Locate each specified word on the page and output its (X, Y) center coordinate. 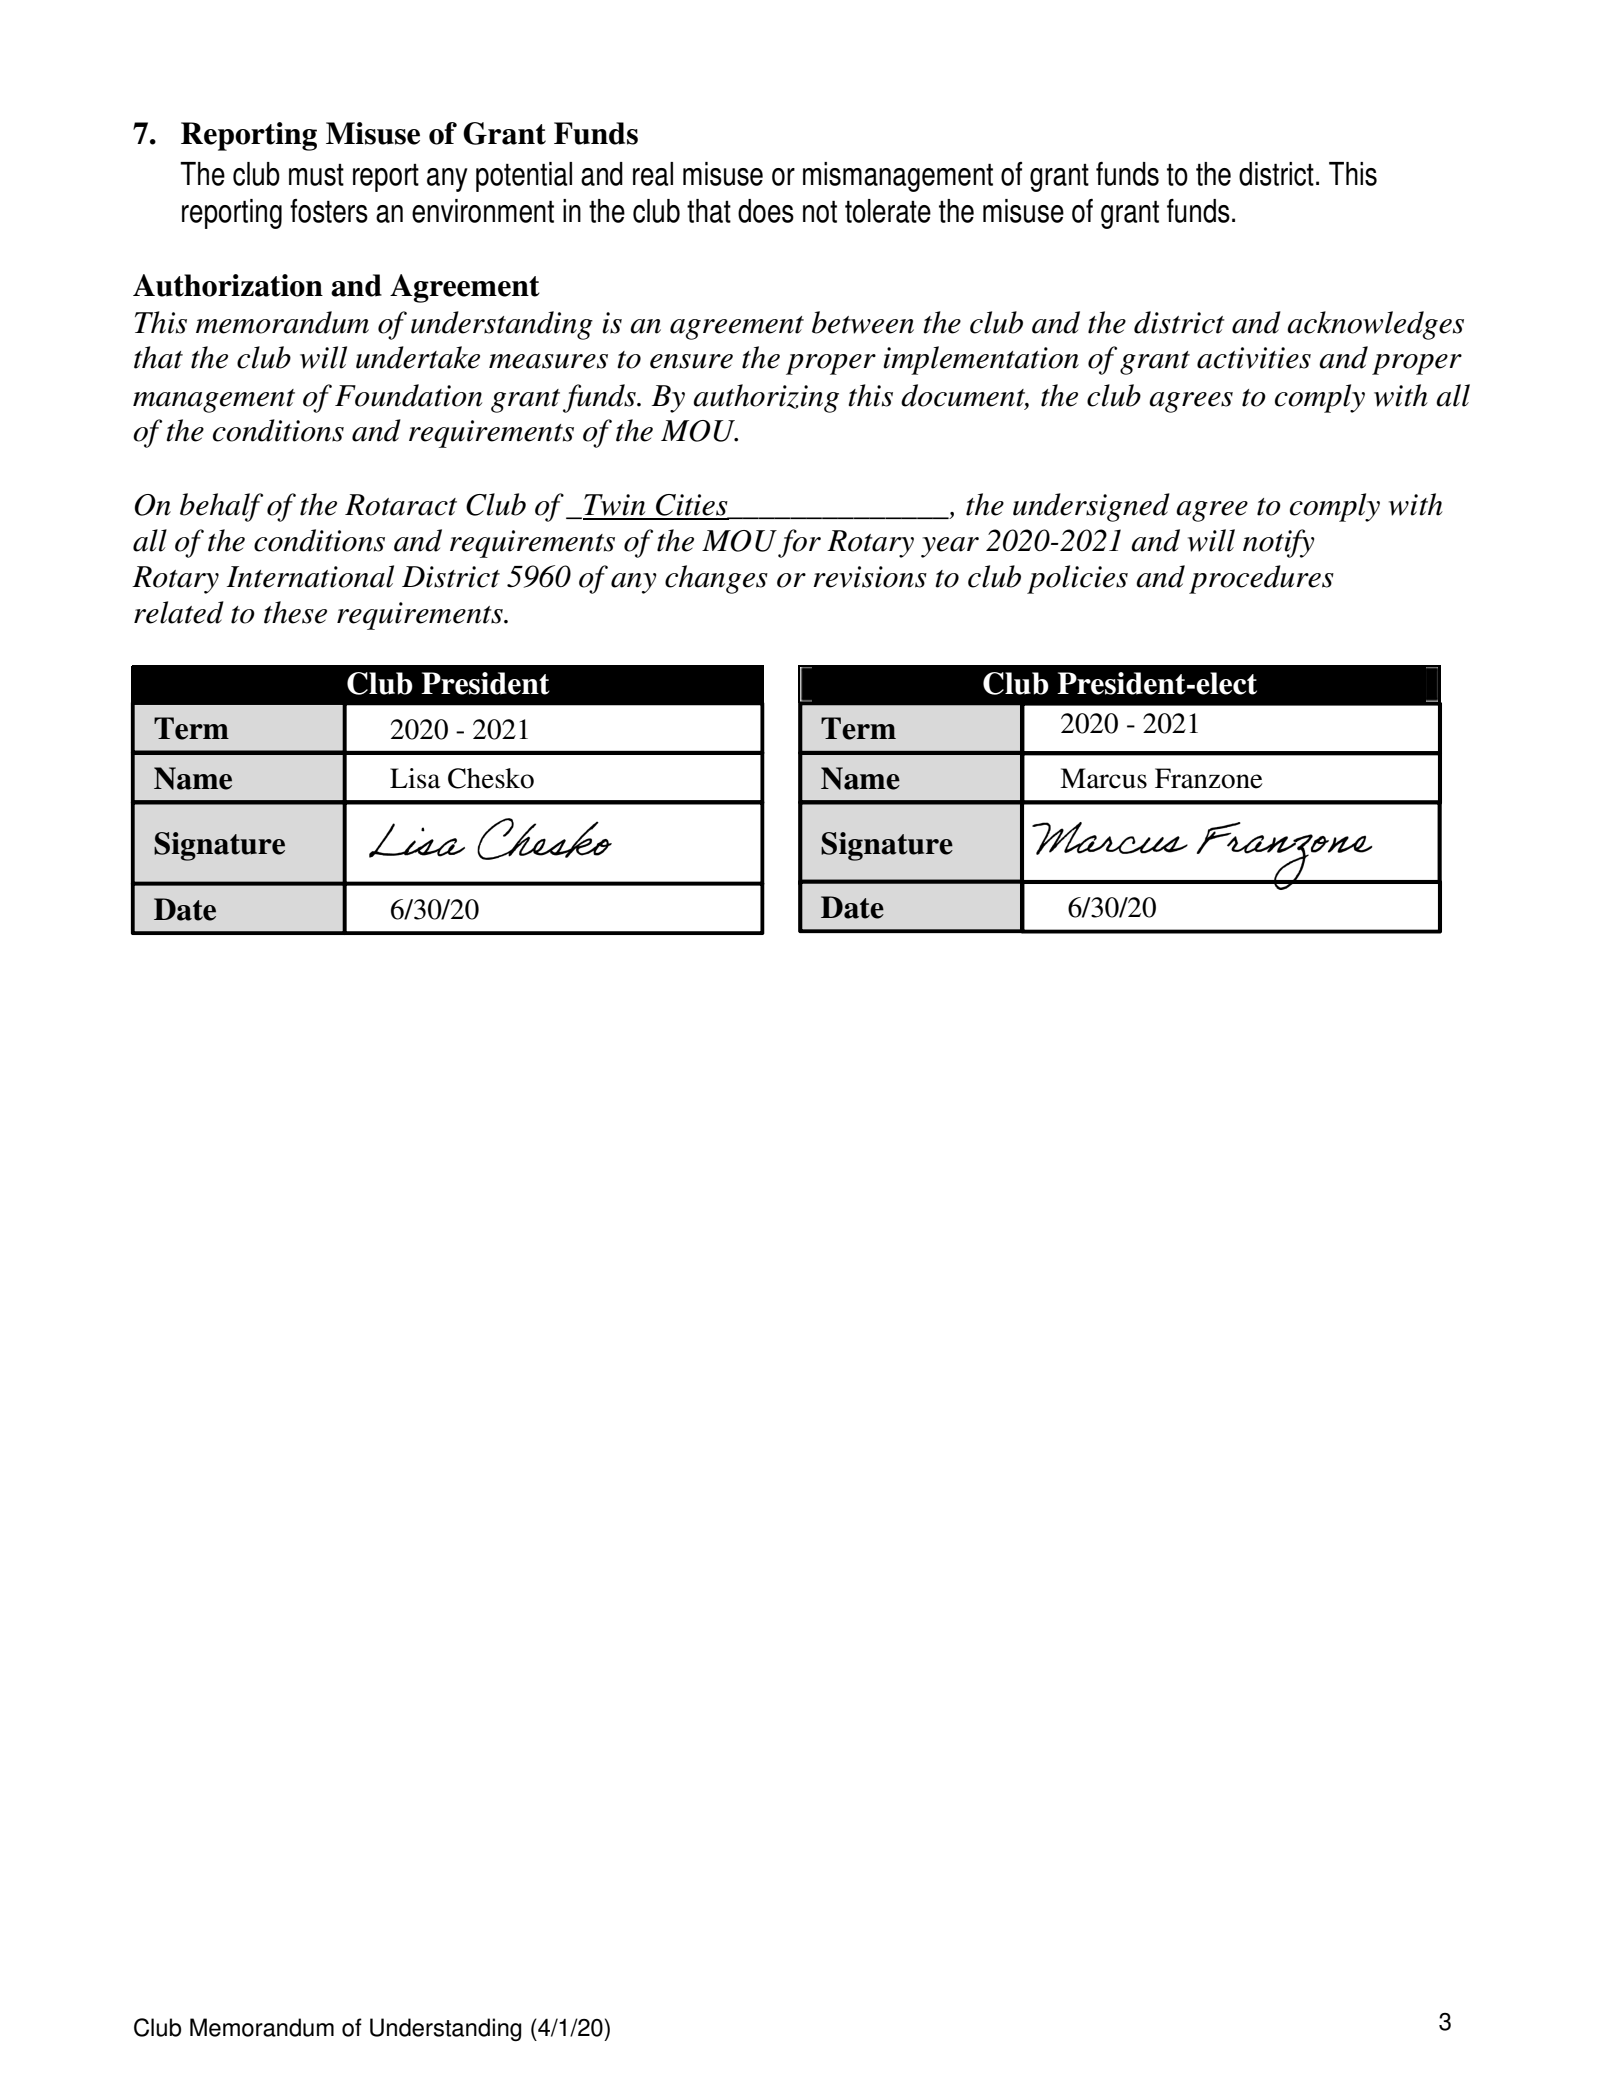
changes (716, 579)
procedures (1261, 579)
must (316, 175)
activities (1254, 358)
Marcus (1103, 778)
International (310, 576)
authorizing (766, 398)
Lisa (415, 778)
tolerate (888, 211)
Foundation (408, 395)
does (766, 211)
